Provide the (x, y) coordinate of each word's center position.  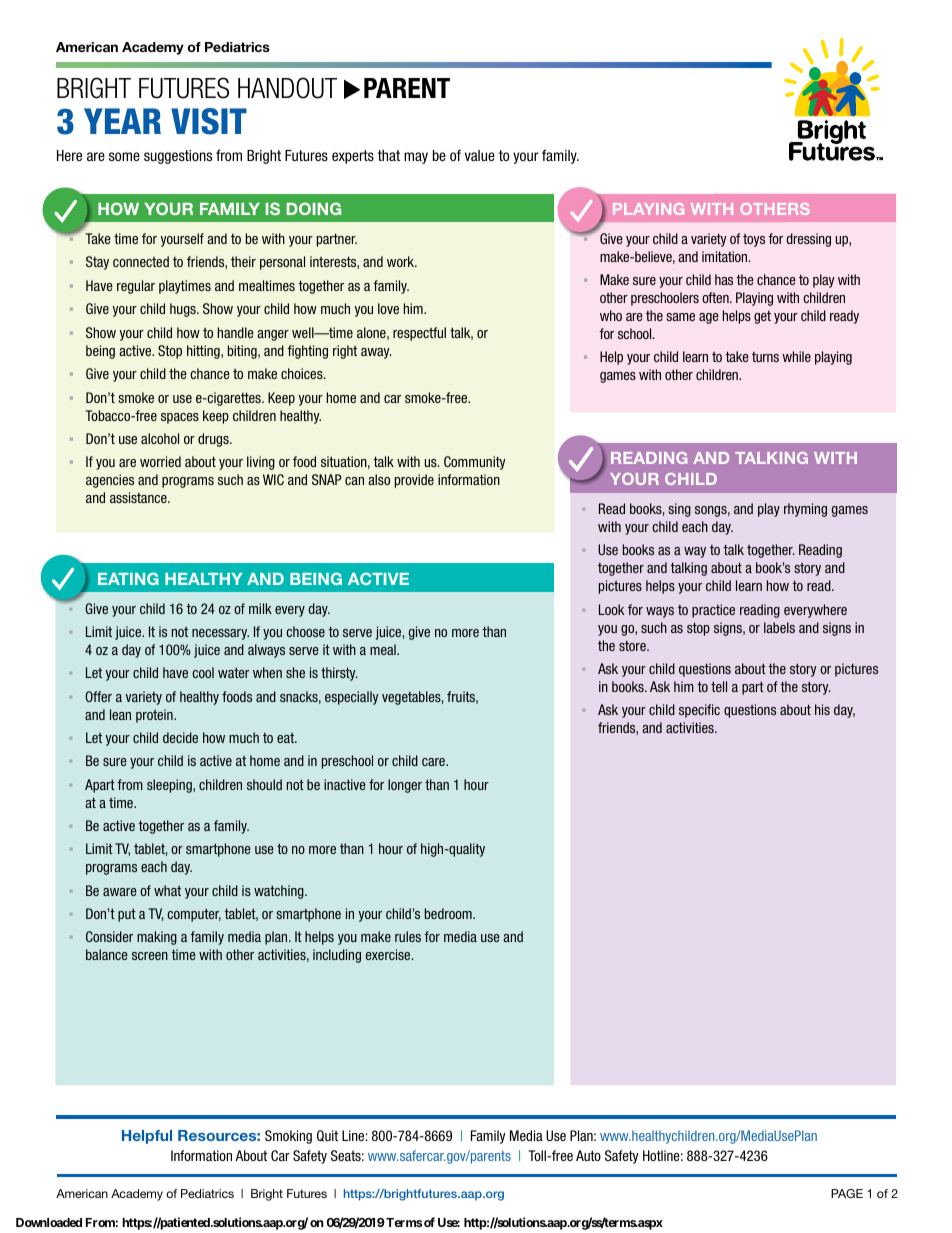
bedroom (449, 913)
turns (765, 357)
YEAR (122, 121)
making (157, 938)
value (480, 155)
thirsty (339, 674)
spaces (180, 418)
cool (203, 672)
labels (779, 627)
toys (754, 240)
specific (699, 711)
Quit (327, 1136)
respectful (419, 334)
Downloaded (49, 1222)
